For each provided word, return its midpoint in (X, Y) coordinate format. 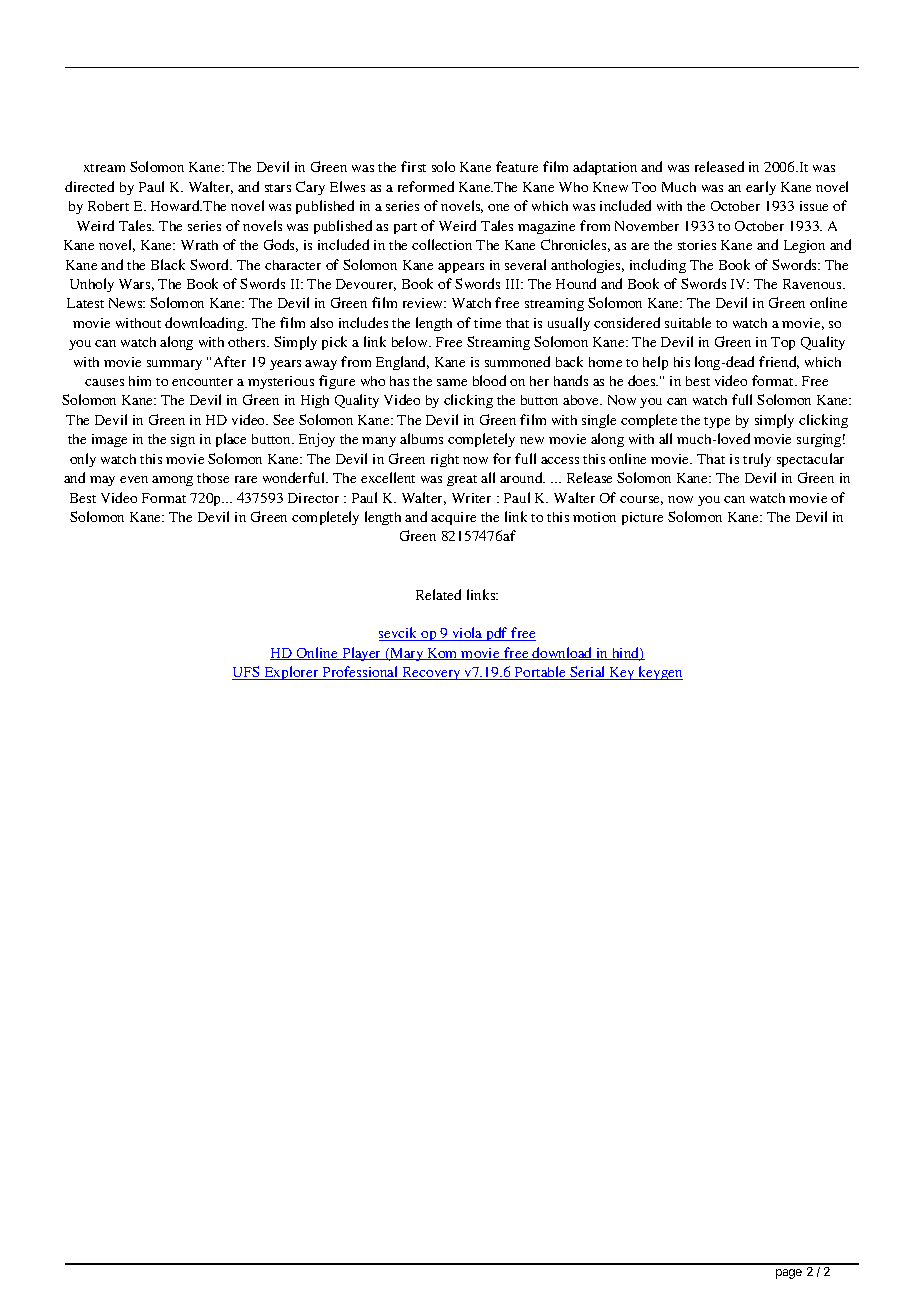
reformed (426, 186)
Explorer (291, 673)
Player (362, 654)
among (172, 481)
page (789, 1274)
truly (757, 460)
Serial (588, 673)
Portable (541, 673)
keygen (660, 673)
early (761, 188)
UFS (247, 673)
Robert (108, 206)
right (445, 460)
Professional (360, 673)
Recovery (431, 673)
